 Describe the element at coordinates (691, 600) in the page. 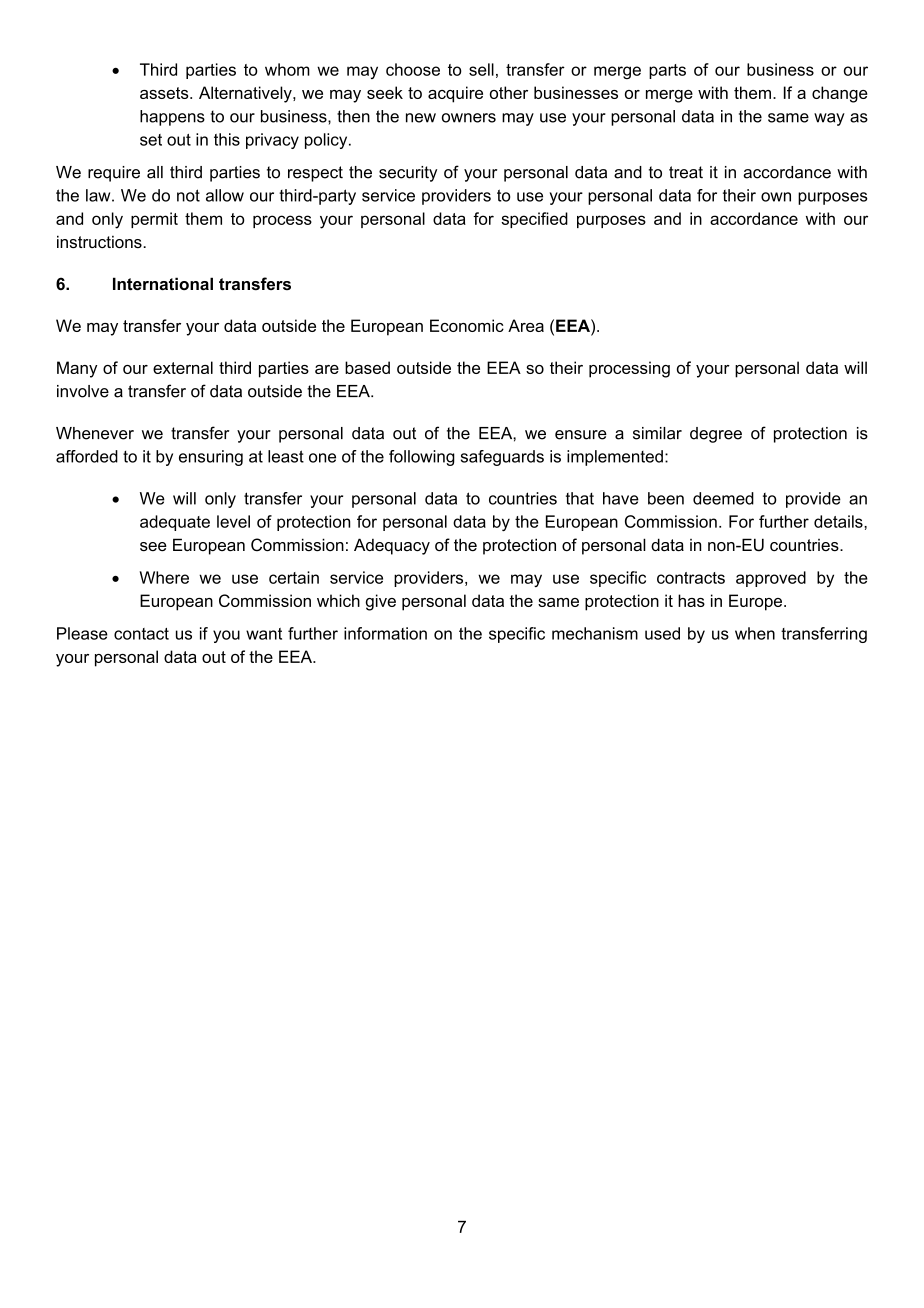

I see `has` at that location.
